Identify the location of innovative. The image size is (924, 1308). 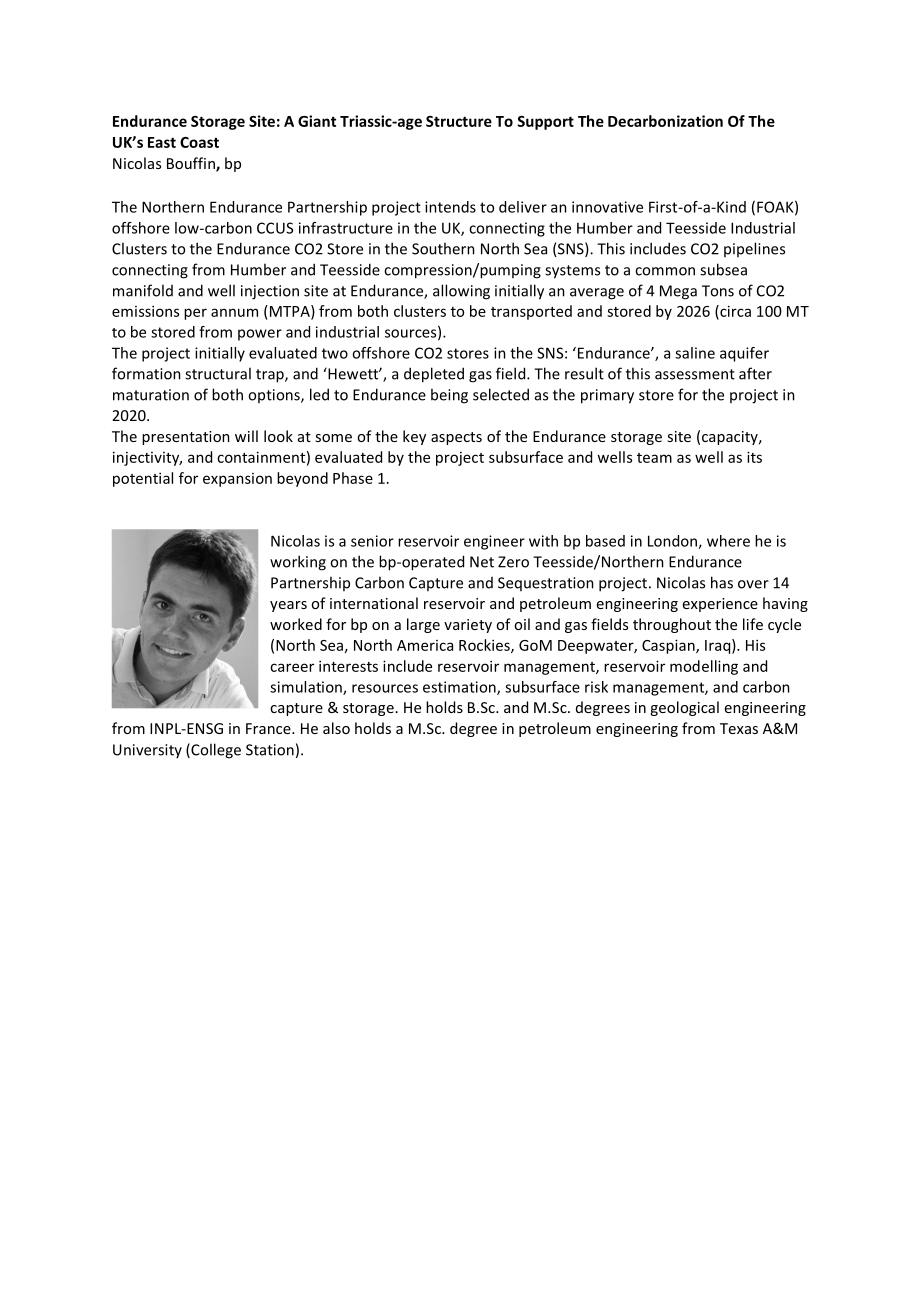
(607, 207).
